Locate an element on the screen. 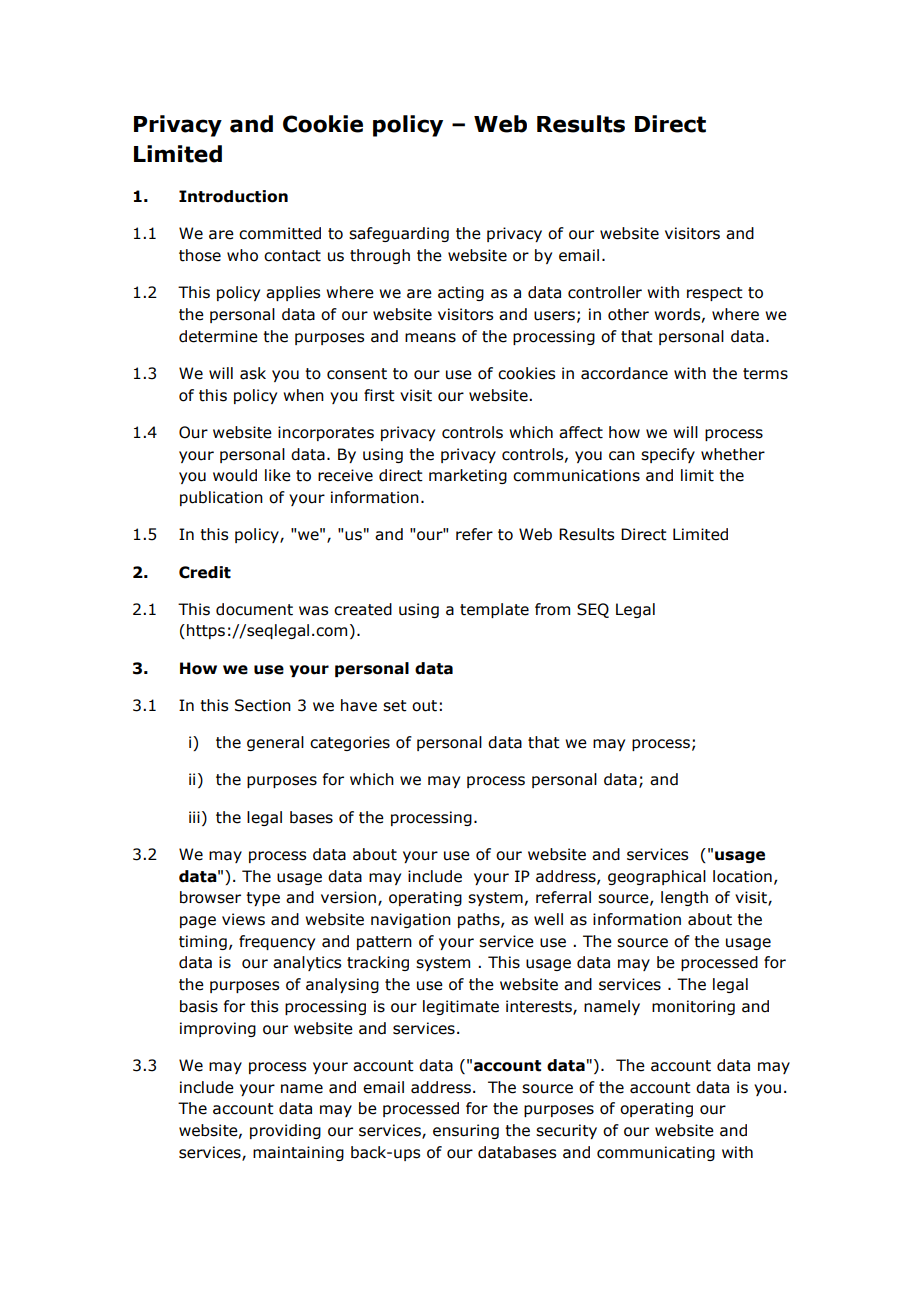  safeguarding is located at coordinates (399, 234).
